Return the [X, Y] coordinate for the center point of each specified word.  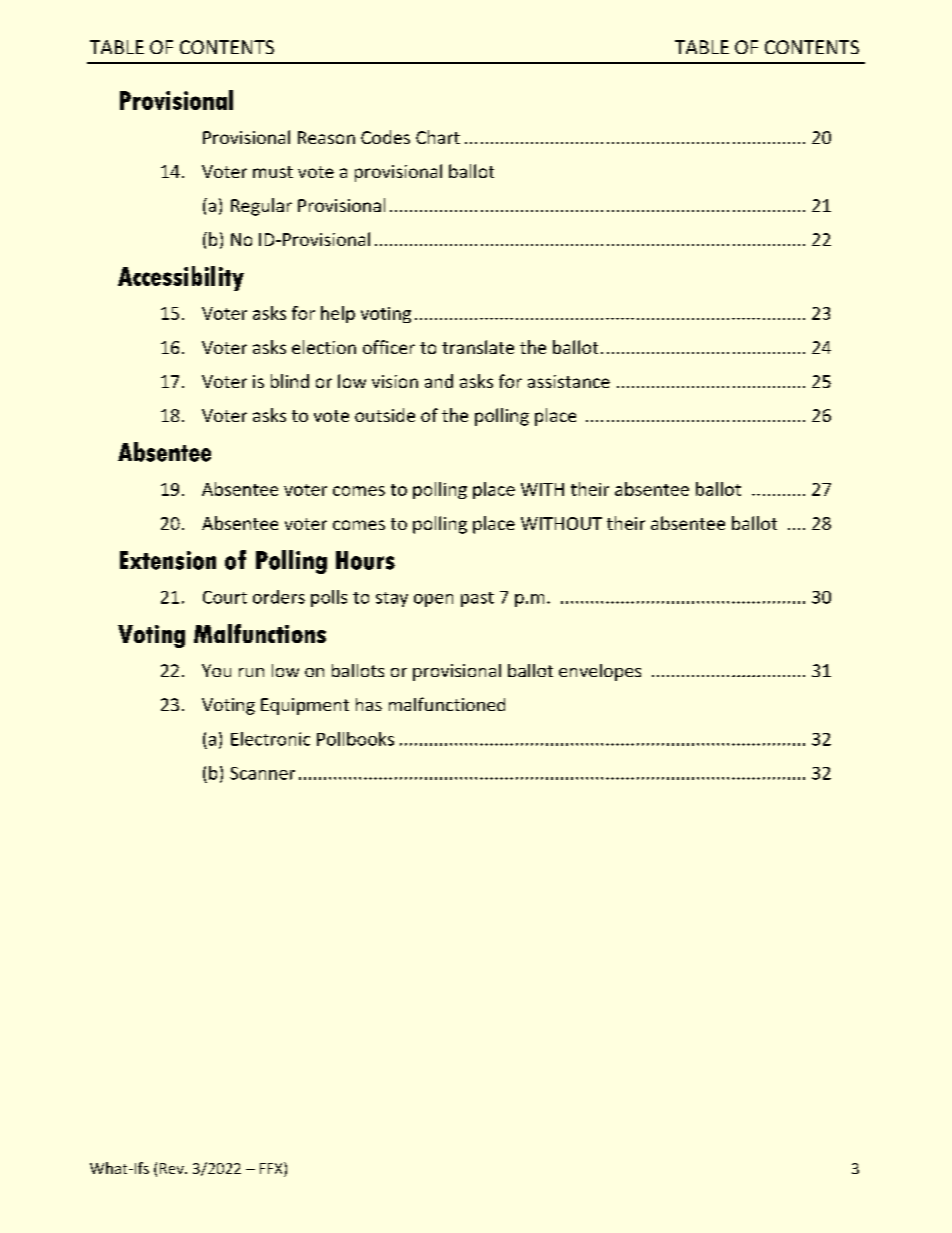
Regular [261, 207]
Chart [438, 137]
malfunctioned [447, 704]
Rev [173, 1168]
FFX [272, 1168]
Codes [385, 137]
